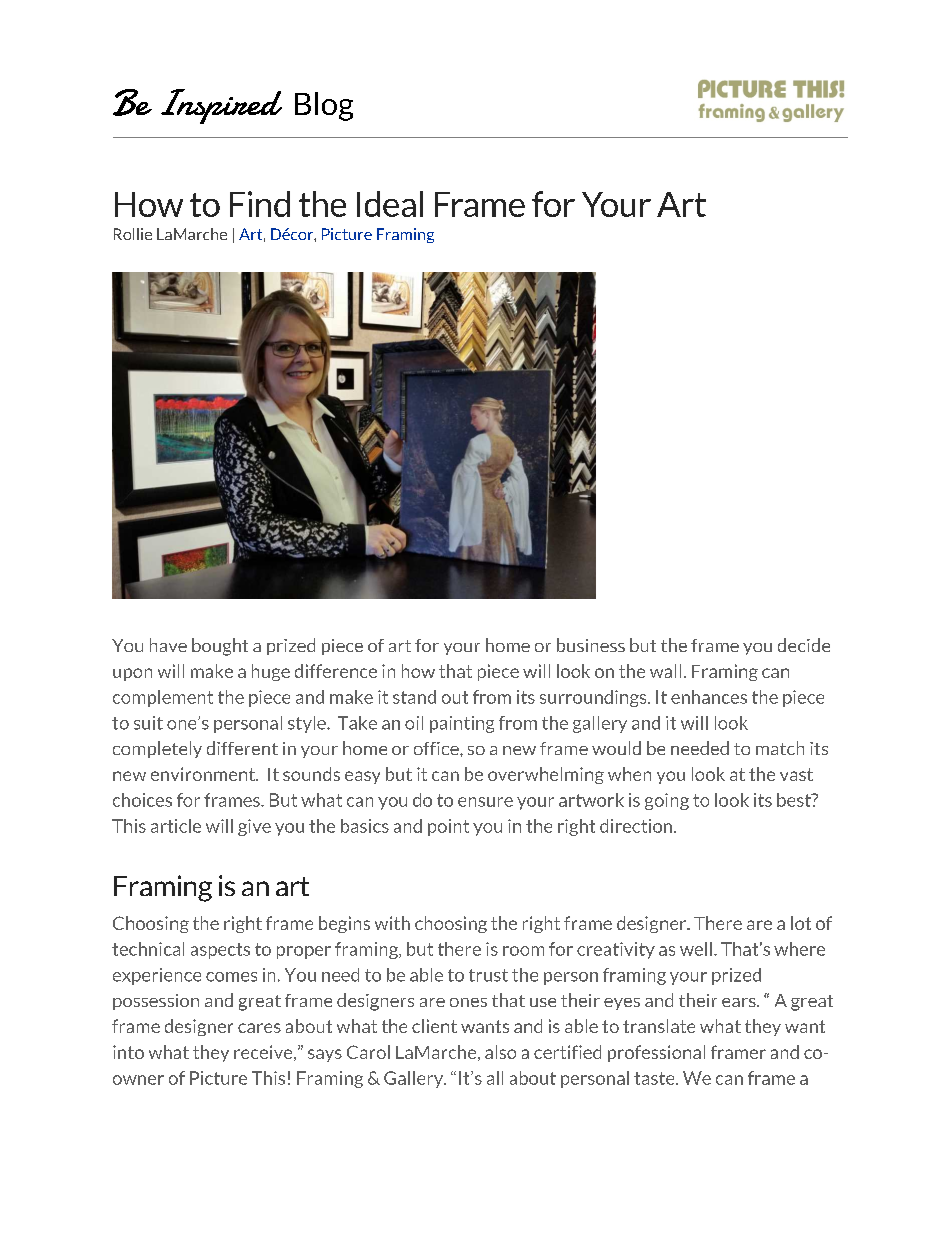 Image resolution: width=952 pixels, height=1233 pixels. What do you see at coordinates (591, 645) in the screenshot?
I see `business` at bounding box center [591, 645].
